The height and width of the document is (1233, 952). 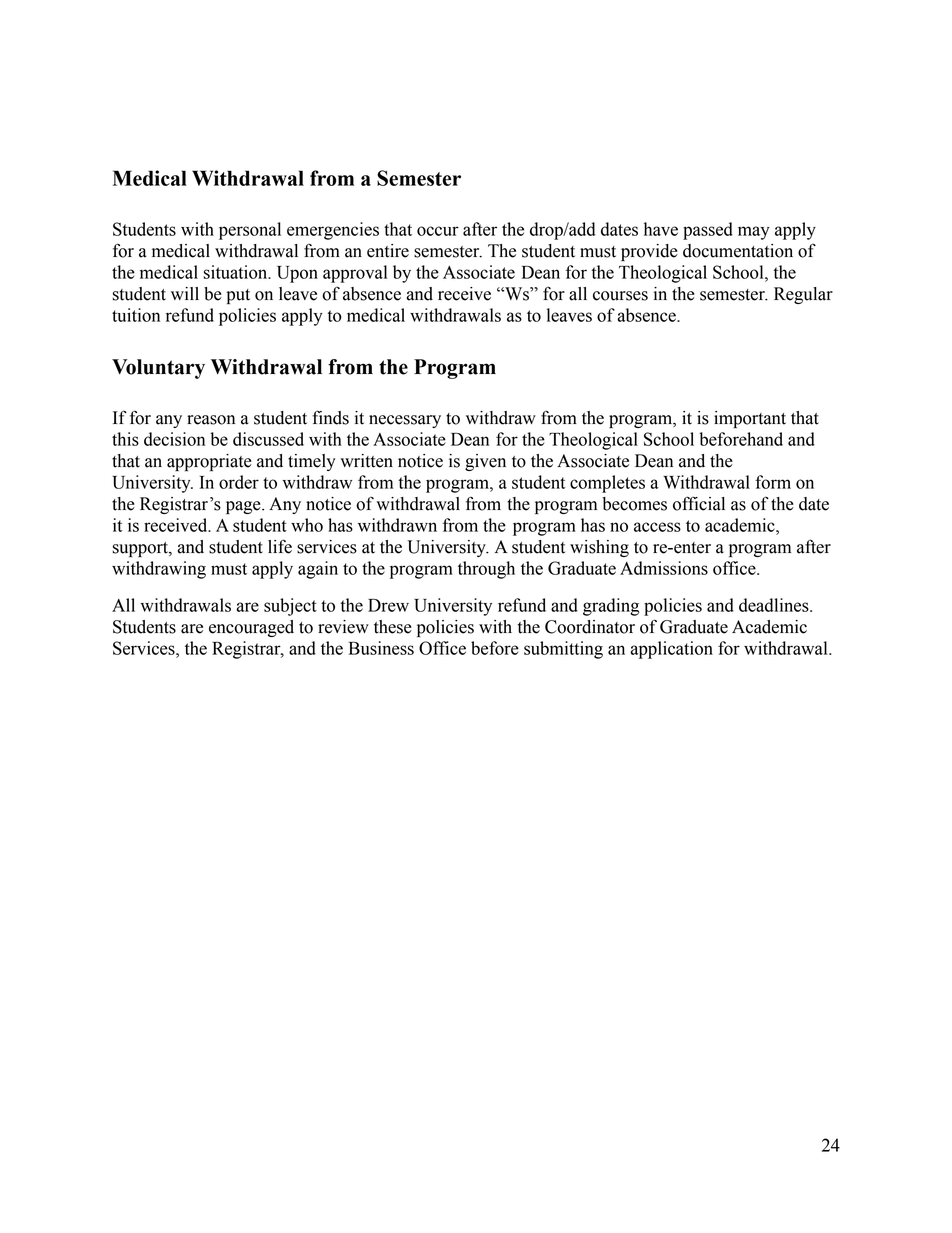 I want to click on given, so click(x=485, y=462).
